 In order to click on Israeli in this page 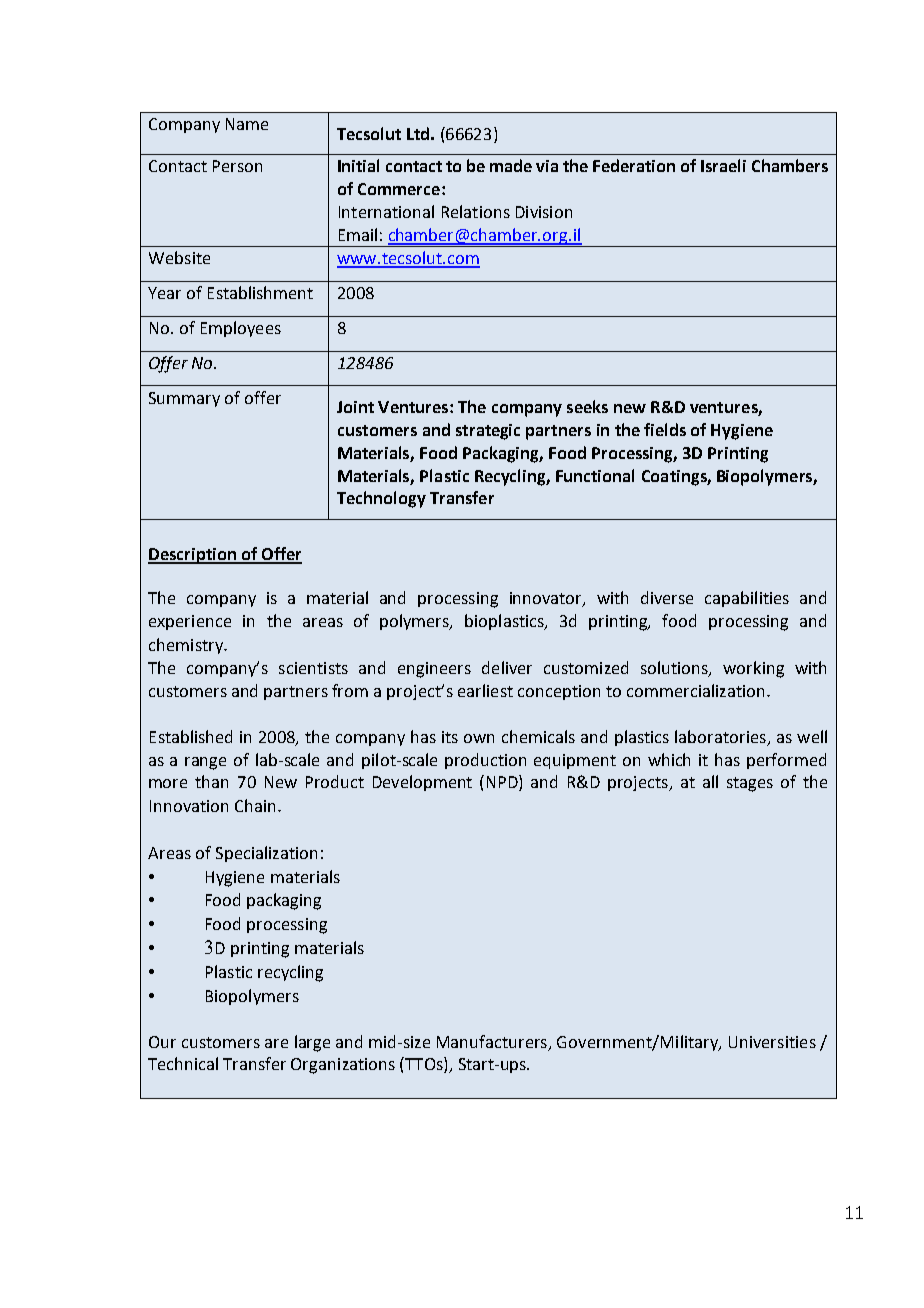, I will do `click(723, 165)`.
